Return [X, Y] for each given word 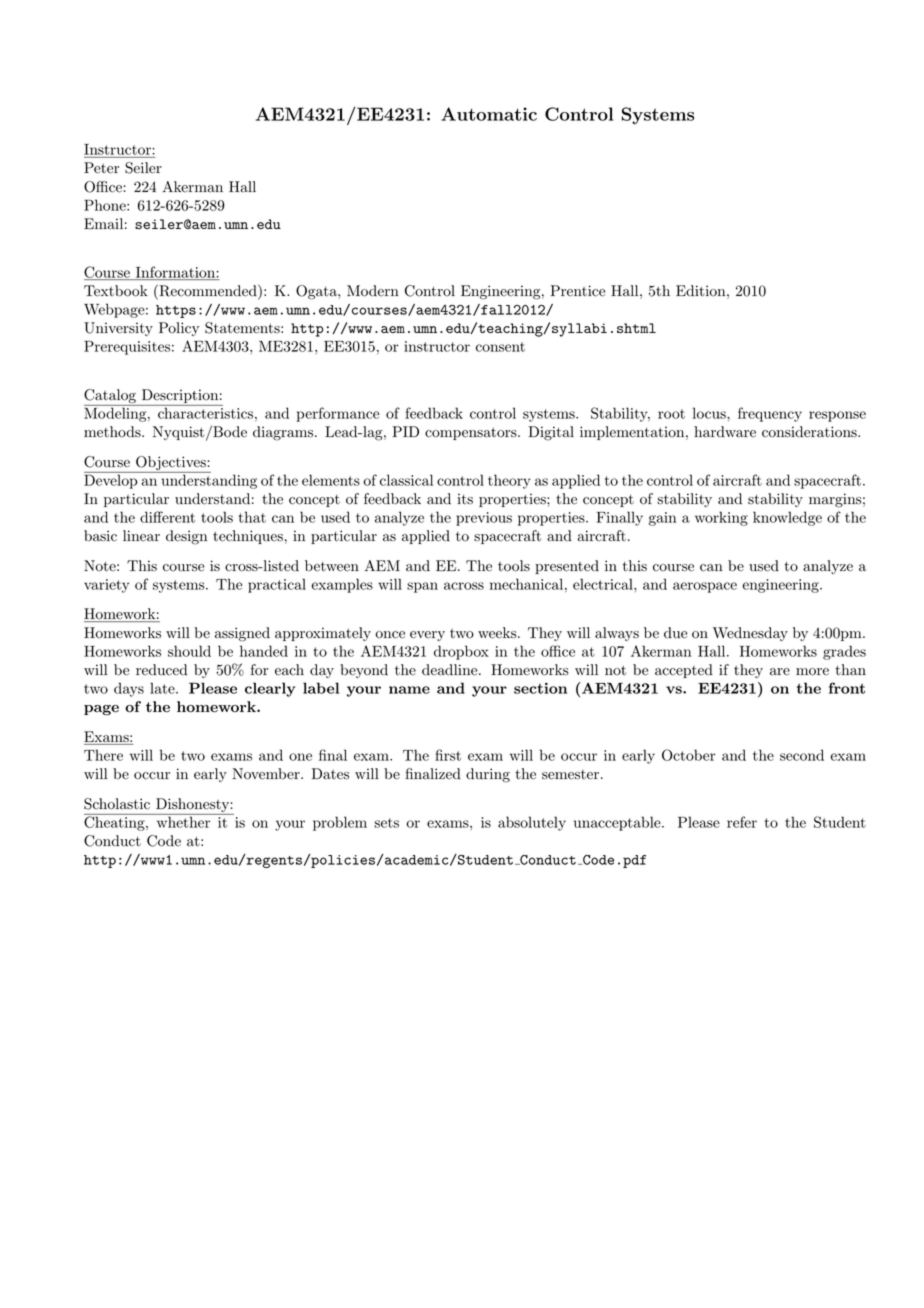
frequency [770, 414]
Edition [700, 291]
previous [484, 519]
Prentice [577, 291]
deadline [449, 670]
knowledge [787, 518]
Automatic [489, 114]
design [186, 537]
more [812, 672]
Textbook [116, 291]
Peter [101, 168]
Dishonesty [192, 806]
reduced [161, 670]
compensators [471, 434]
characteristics [205, 413]
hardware [725, 432]
